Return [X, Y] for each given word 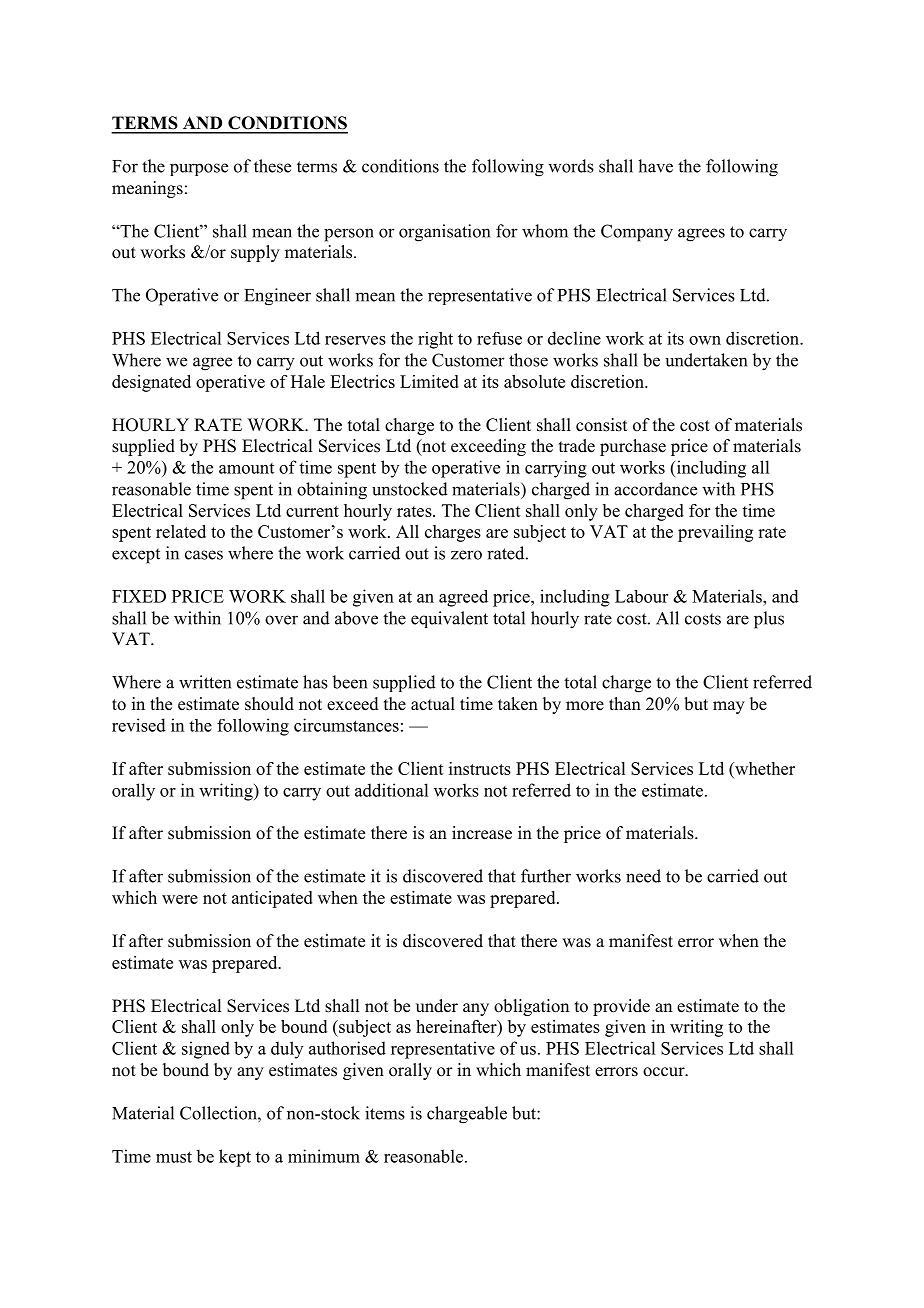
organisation [444, 233]
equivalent [449, 619]
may [729, 707]
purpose [199, 169]
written [205, 682]
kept [235, 1158]
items [385, 1113]
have [655, 166]
